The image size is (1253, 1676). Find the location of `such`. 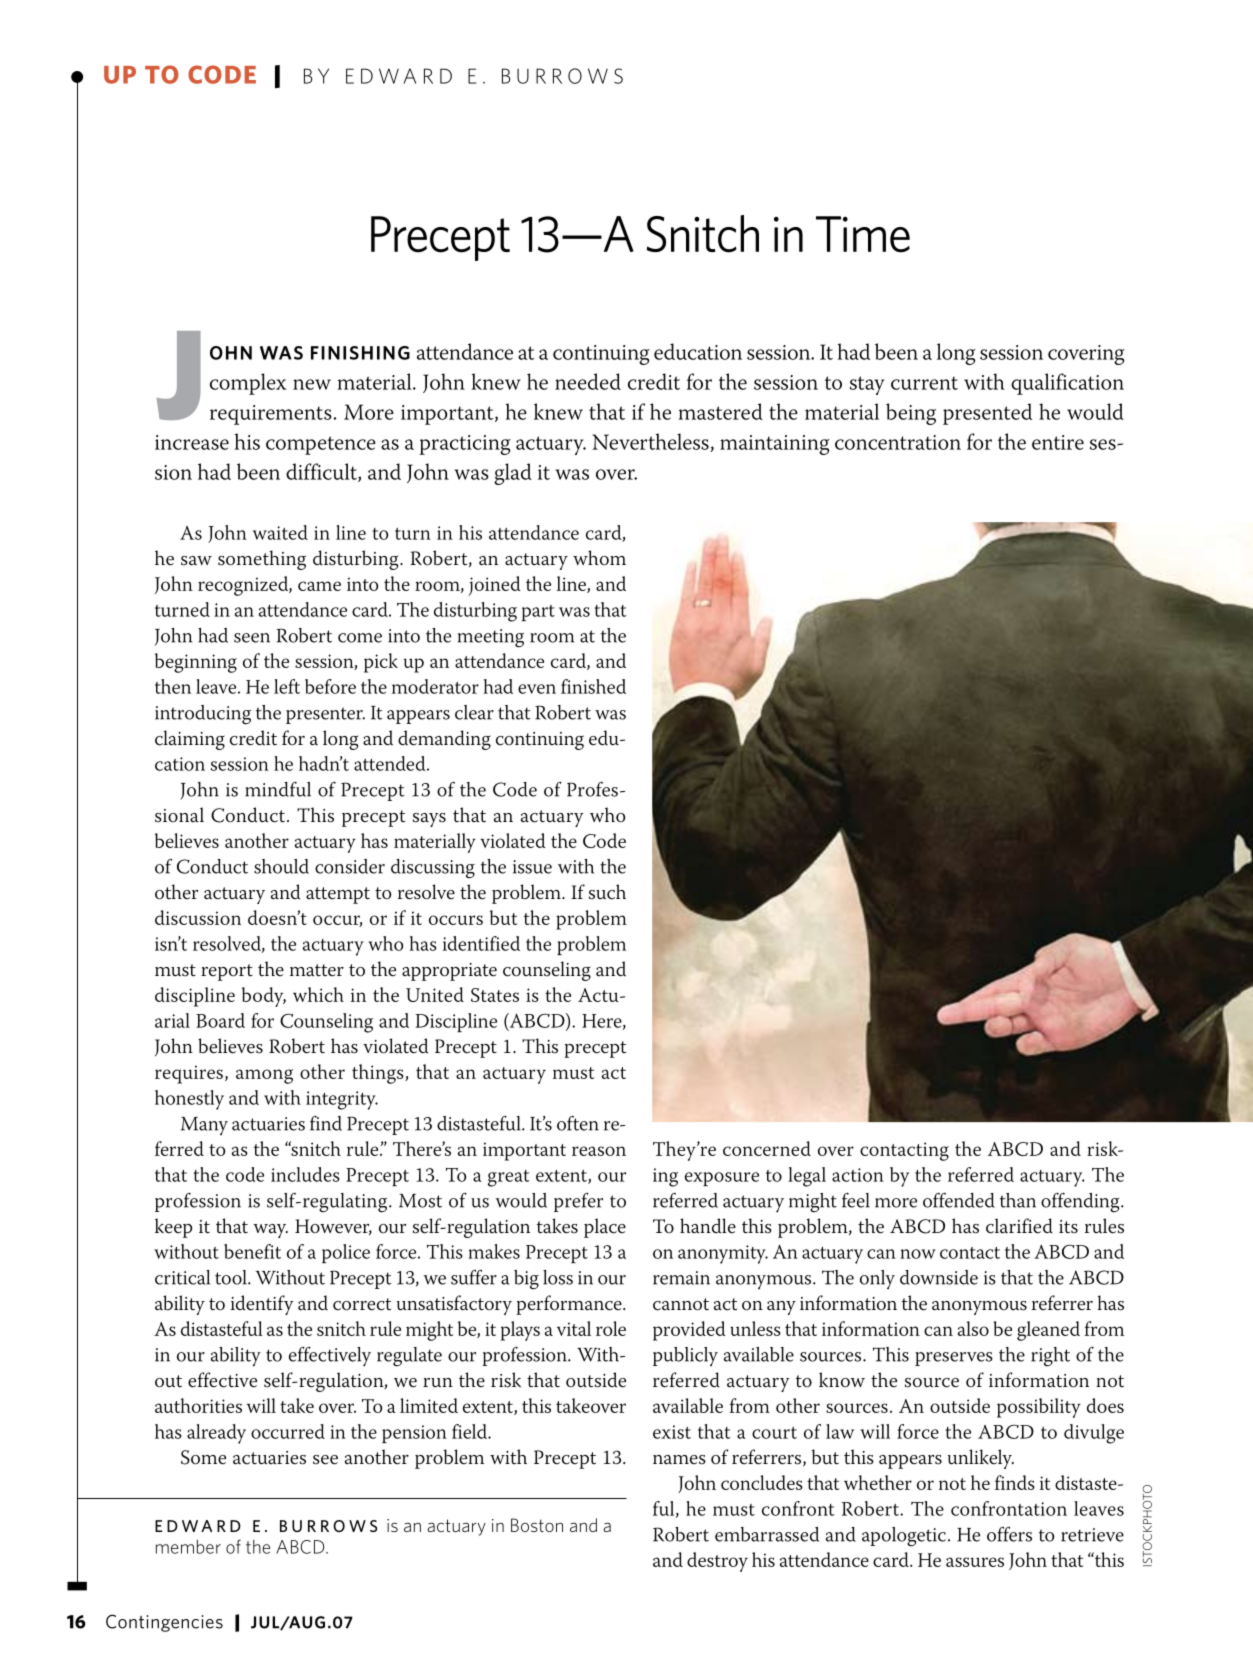

such is located at coordinates (607, 892).
